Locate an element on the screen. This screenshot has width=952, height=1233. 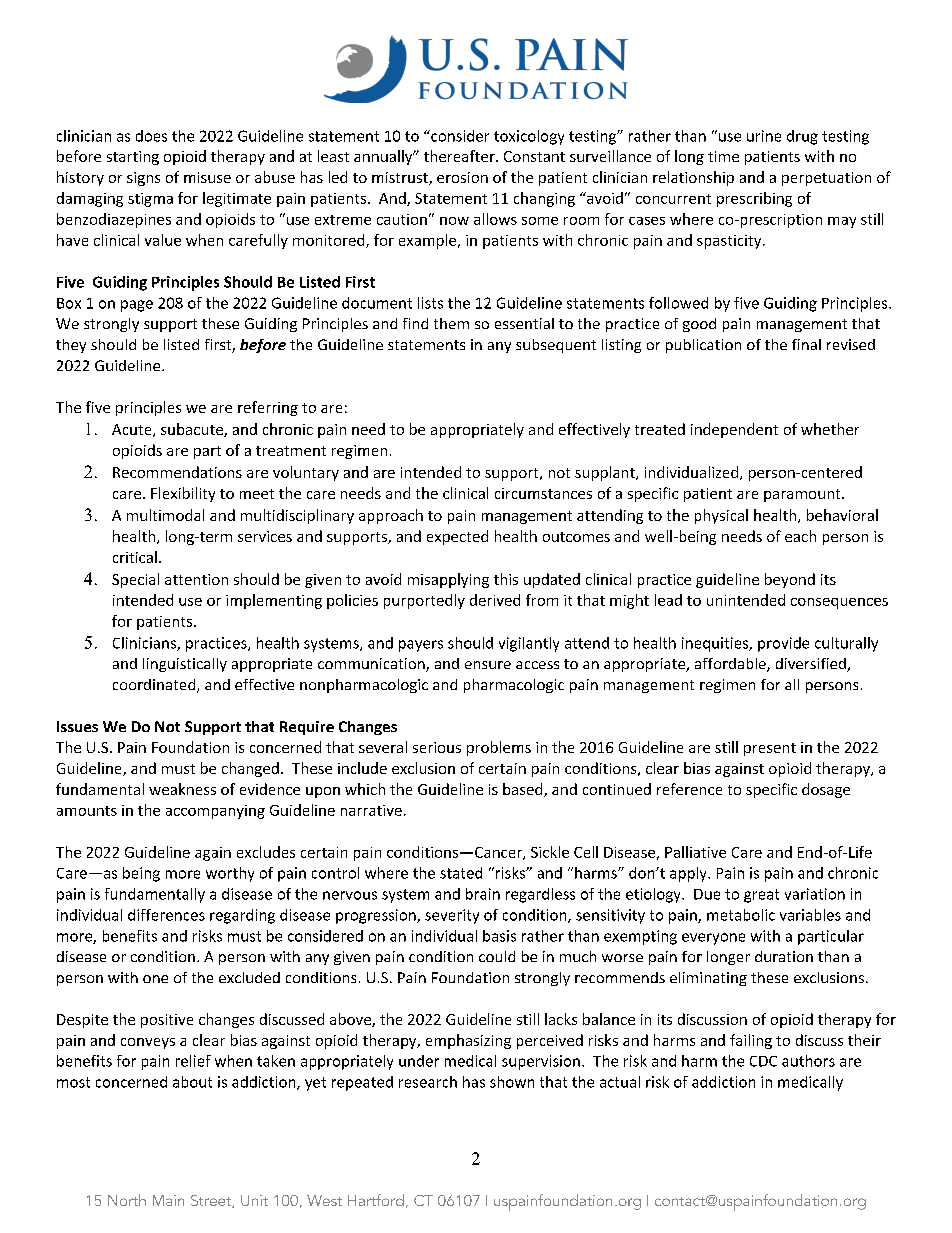
linguistically is located at coordinates (185, 665).
